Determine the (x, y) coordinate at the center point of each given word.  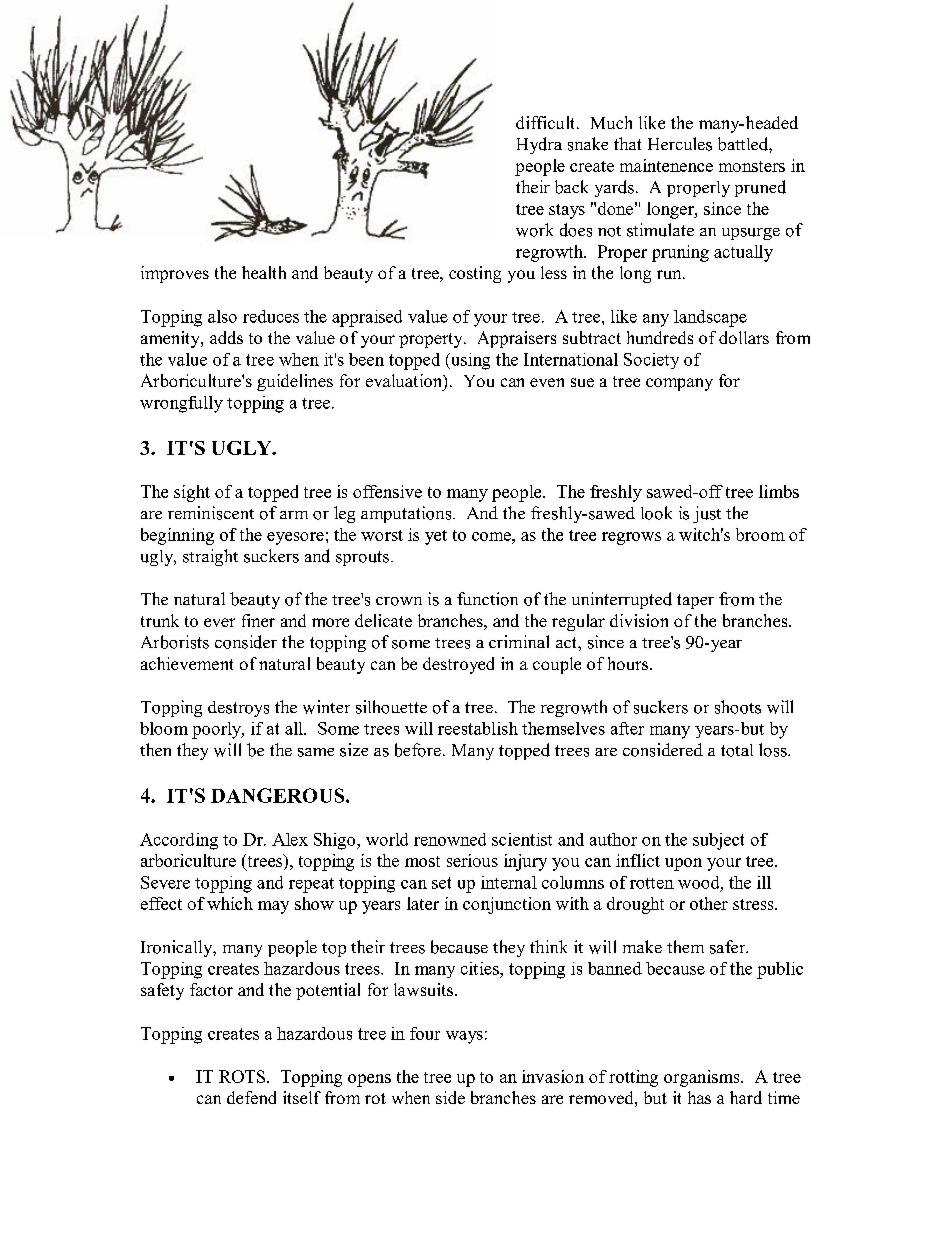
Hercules (680, 144)
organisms (703, 1078)
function (487, 599)
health (264, 272)
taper (695, 601)
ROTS (243, 1076)
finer (258, 620)
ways (464, 1037)
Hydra (539, 145)
